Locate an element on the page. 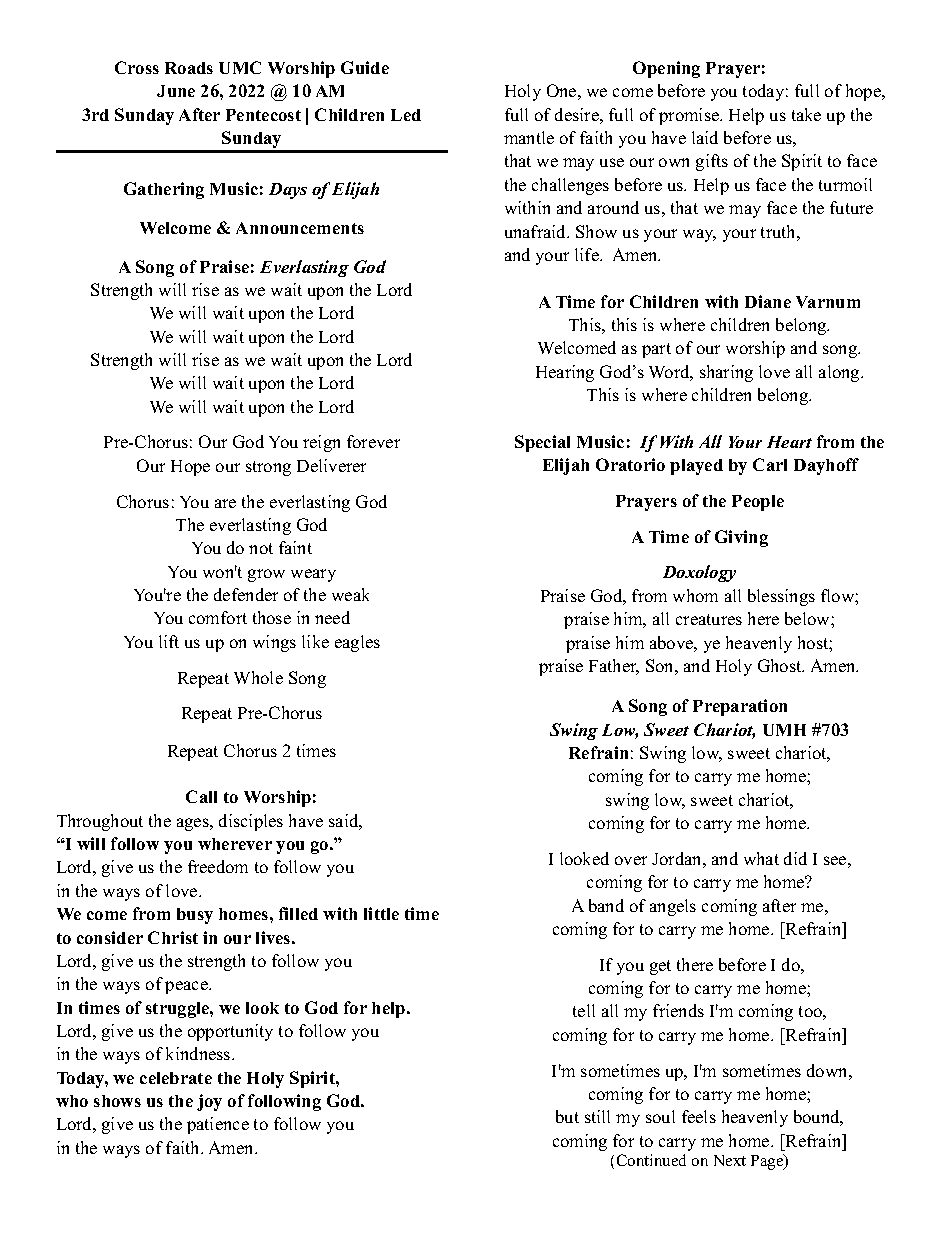  UMH is located at coordinates (784, 730).
